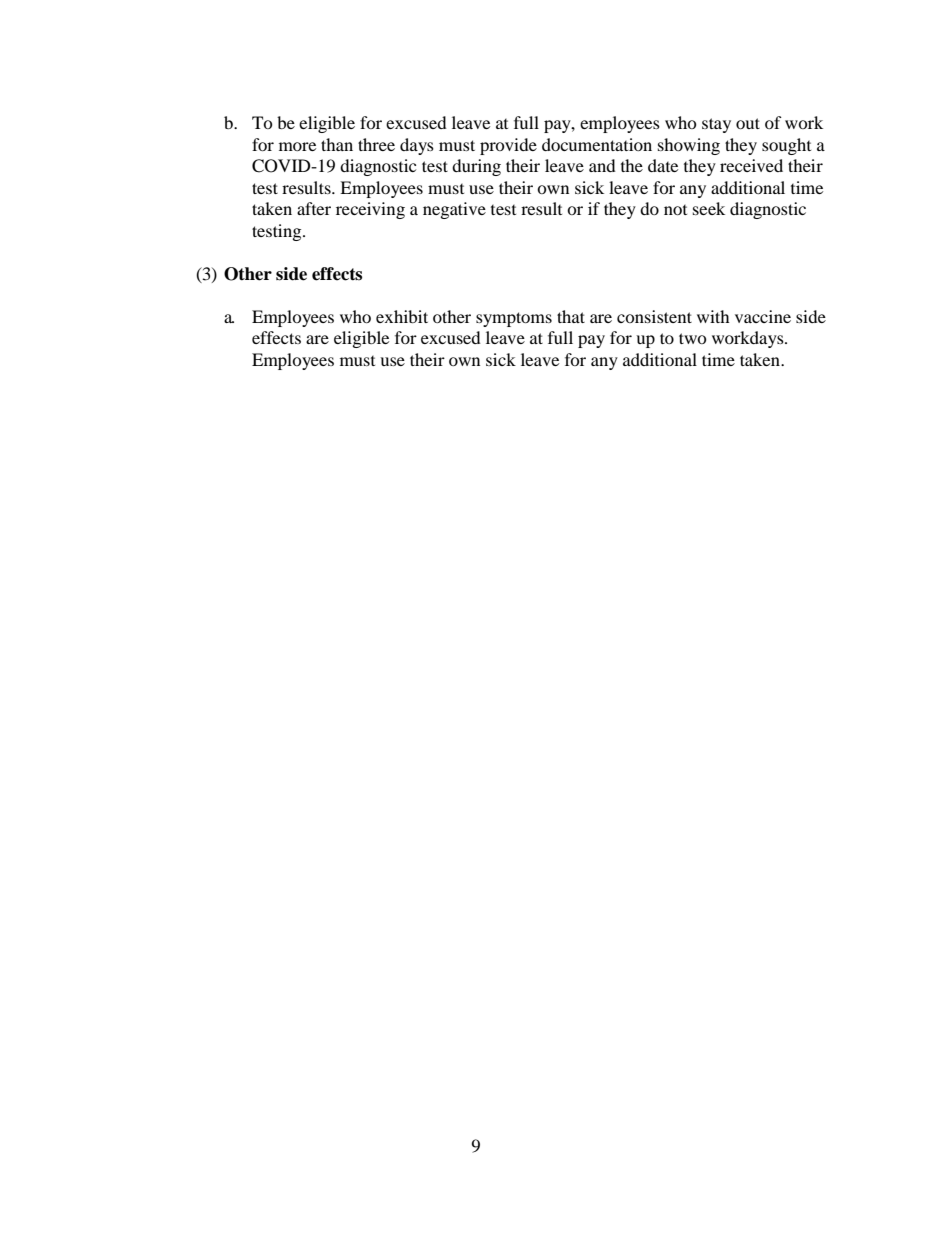 The height and width of the document is (1233, 952). Describe the element at coordinates (402, 316) in the document. I see `exhibit` at that location.
